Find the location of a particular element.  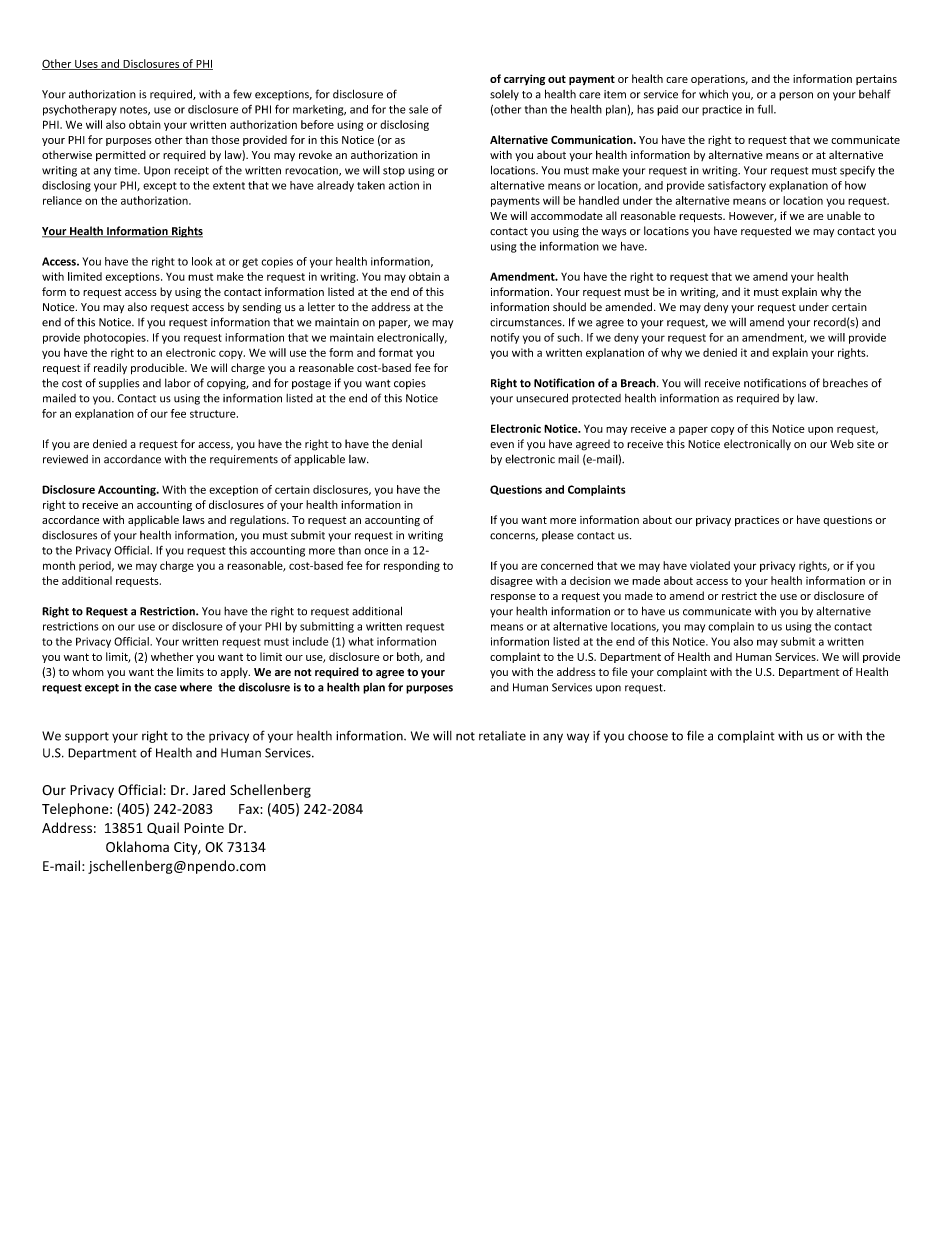

few is located at coordinates (242, 94).
